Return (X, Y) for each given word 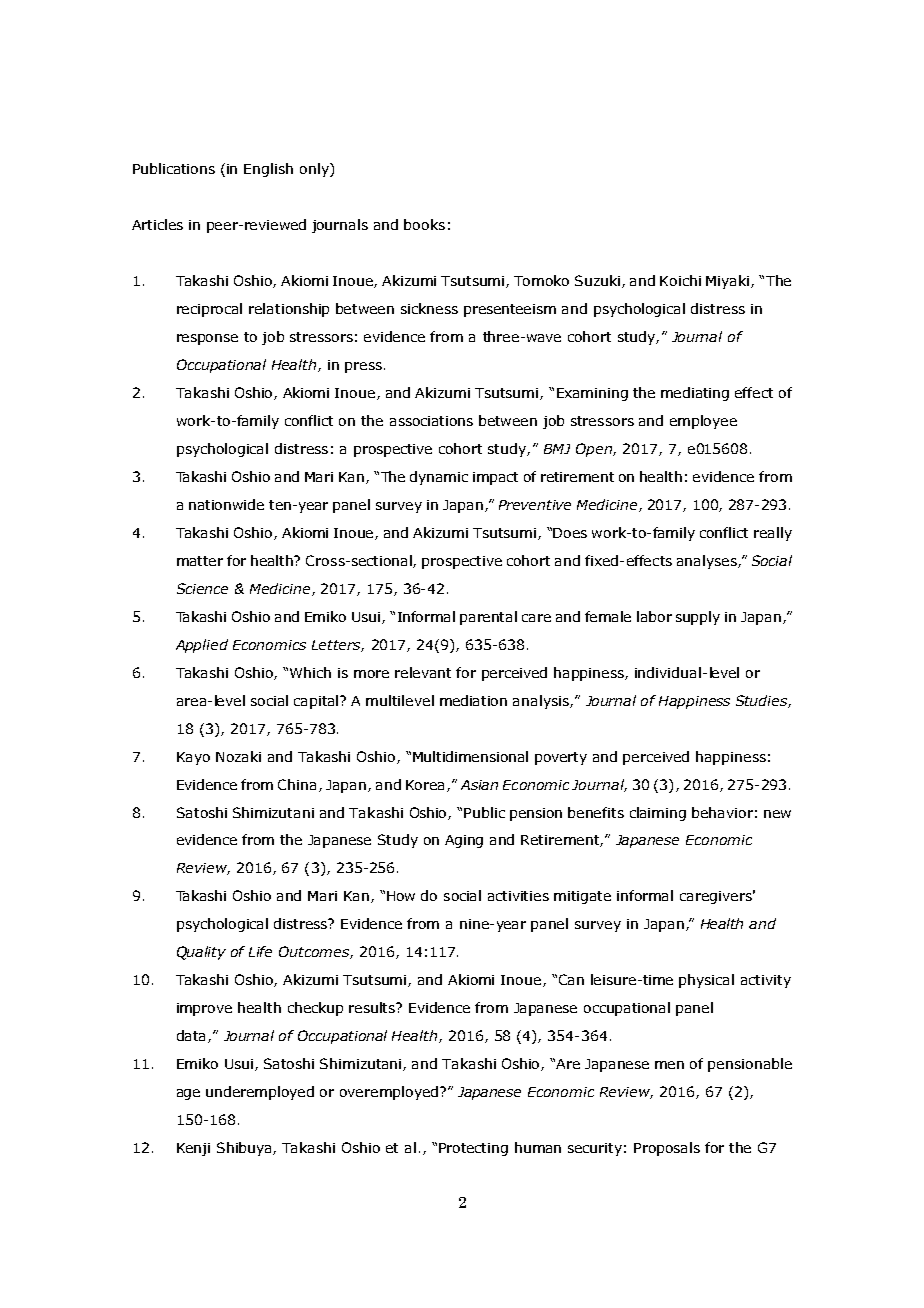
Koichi (680, 280)
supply (698, 618)
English (268, 170)
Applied (202, 646)
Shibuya (245, 1149)
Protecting (473, 1149)
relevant (423, 672)
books (424, 224)
